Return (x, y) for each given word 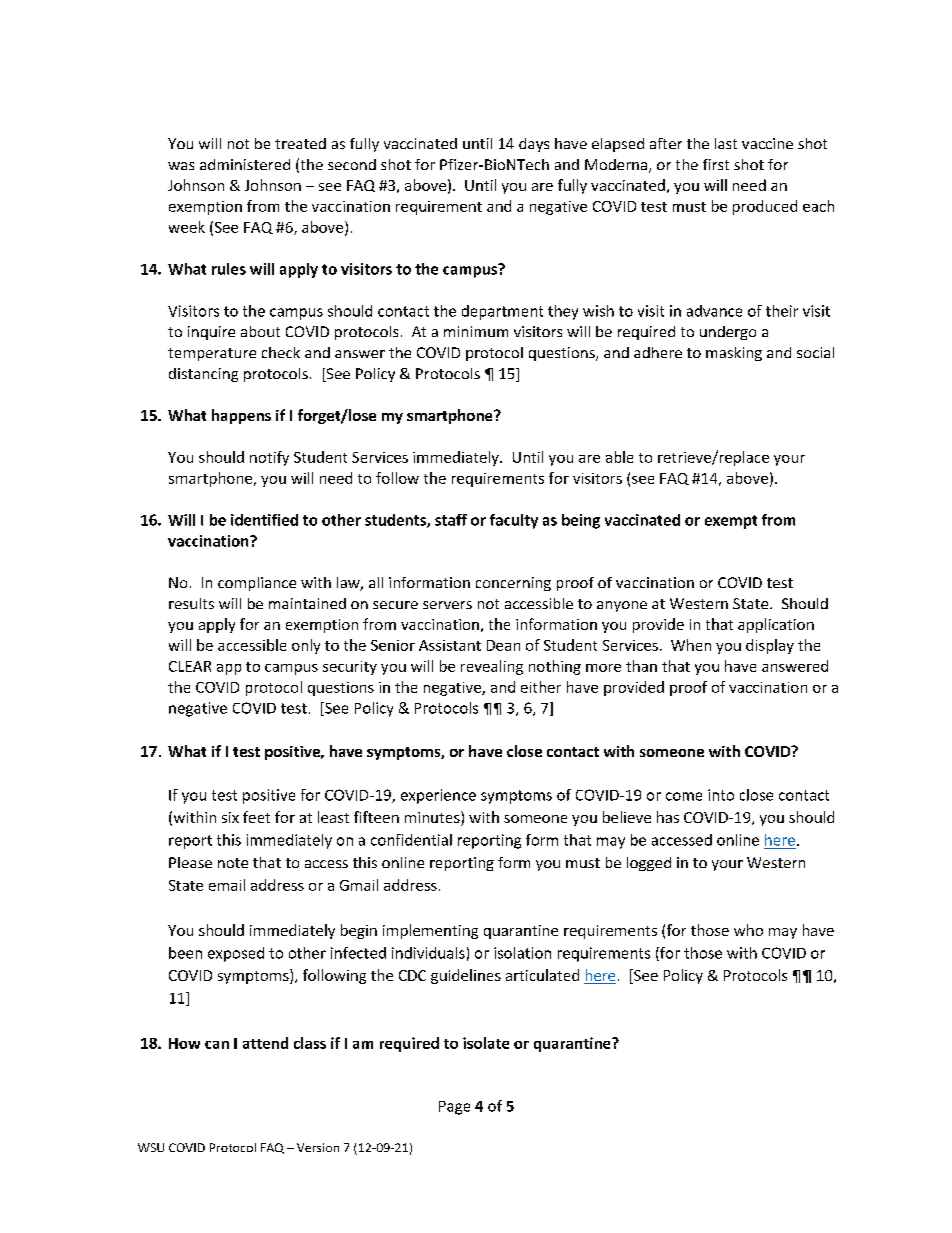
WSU (151, 1147)
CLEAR (190, 666)
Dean (503, 645)
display (770, 646)
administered (245, 164)
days (534, 145)
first (716, 164)
